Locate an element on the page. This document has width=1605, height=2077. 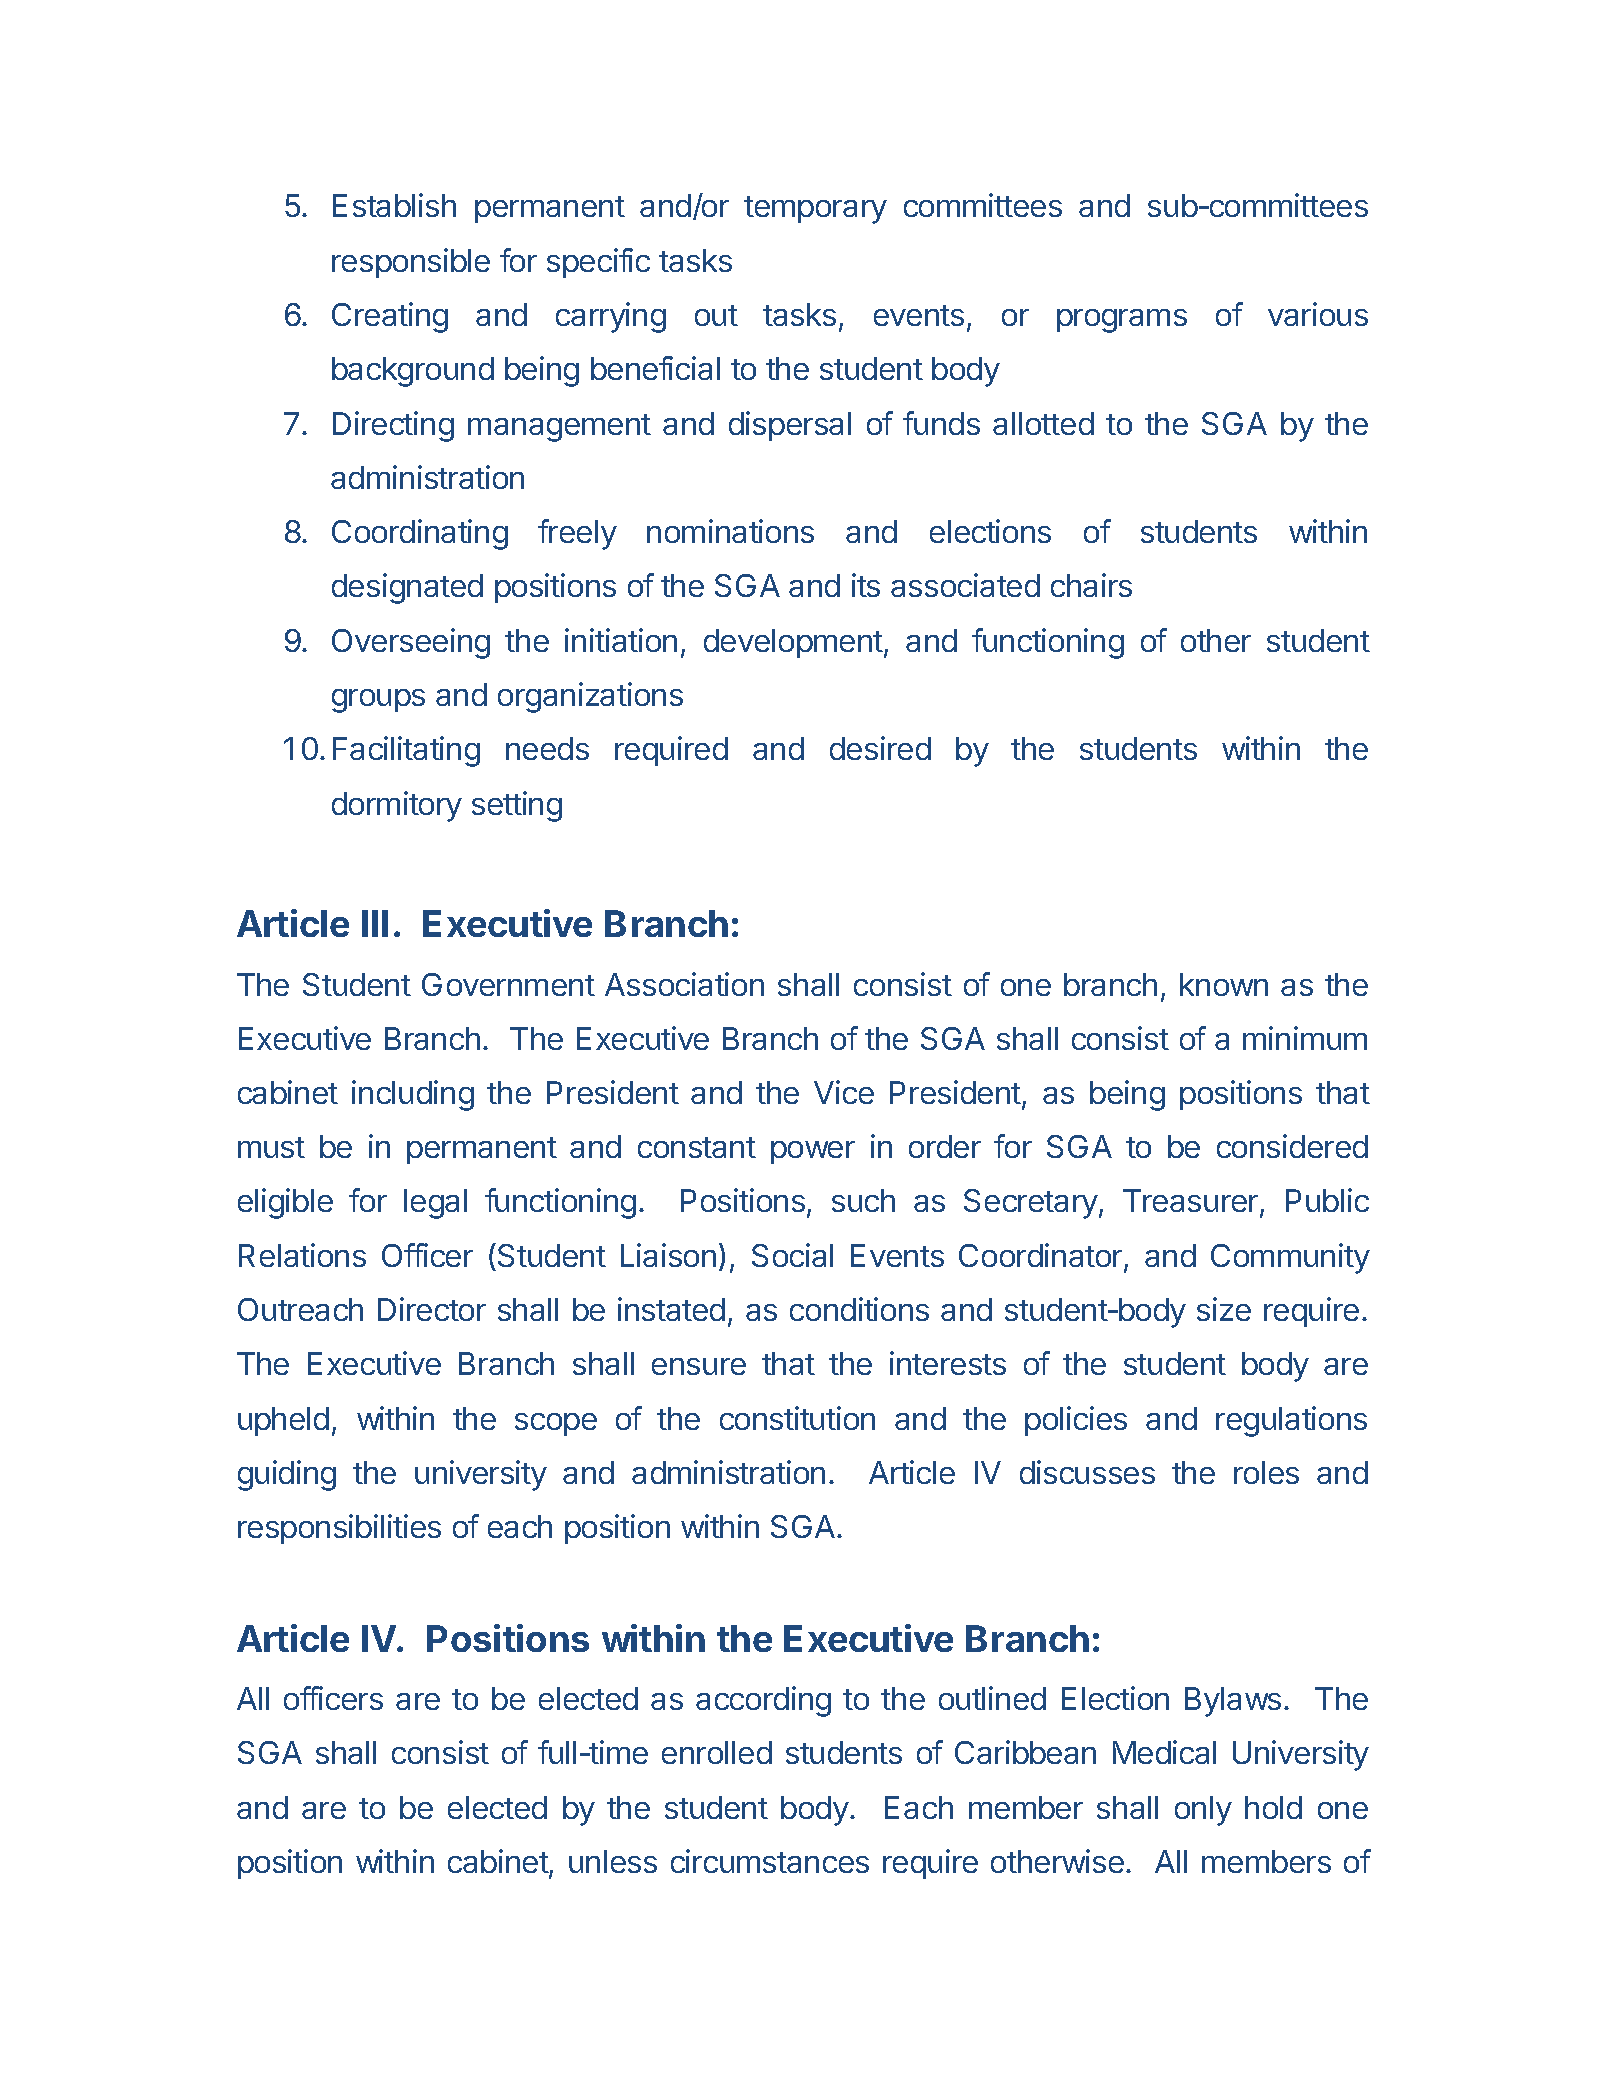
legal is located at coordinates (435, 1204).
